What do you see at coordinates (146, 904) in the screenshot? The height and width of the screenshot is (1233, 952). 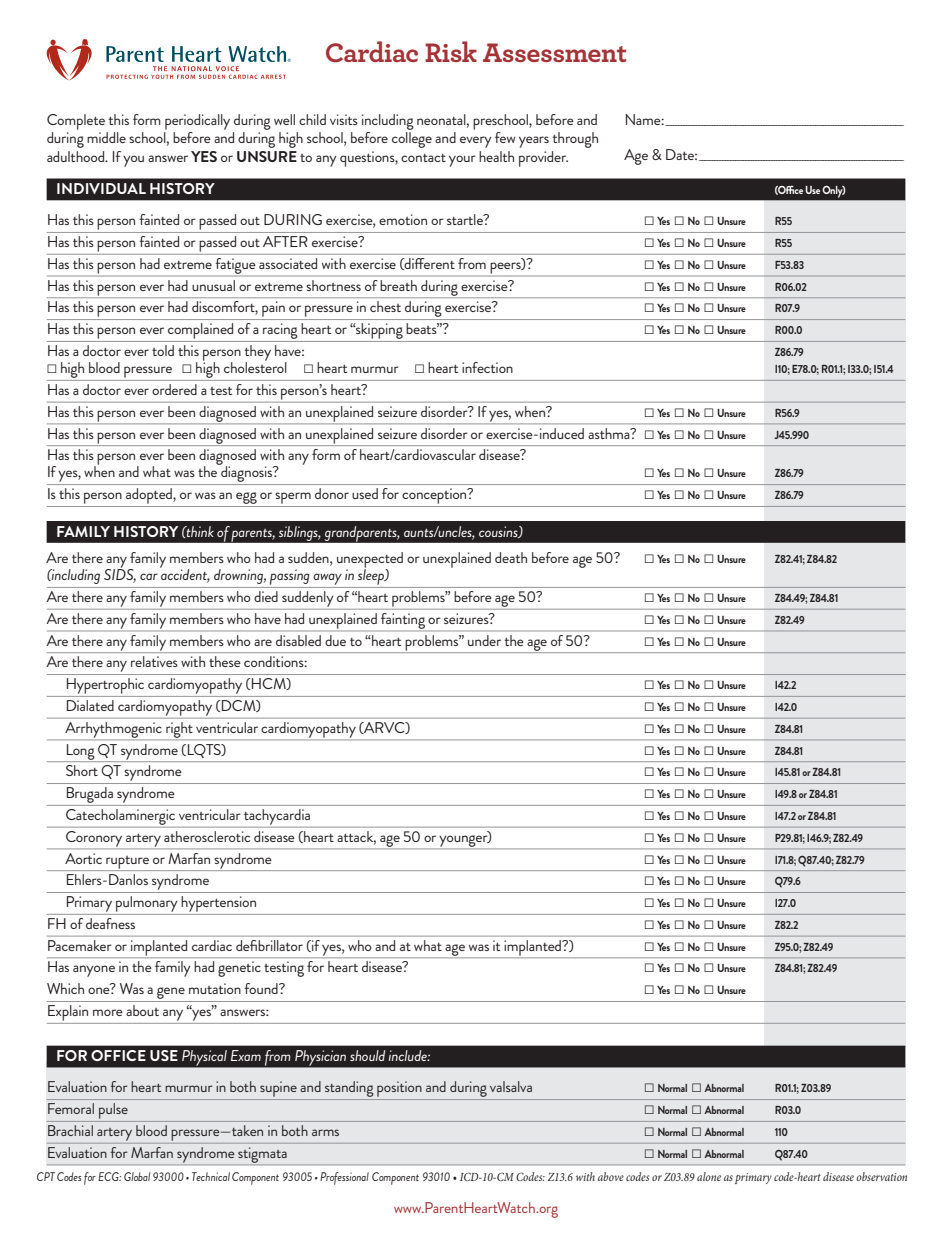 I see `pulmonary` at bounding box center [146, 904].
